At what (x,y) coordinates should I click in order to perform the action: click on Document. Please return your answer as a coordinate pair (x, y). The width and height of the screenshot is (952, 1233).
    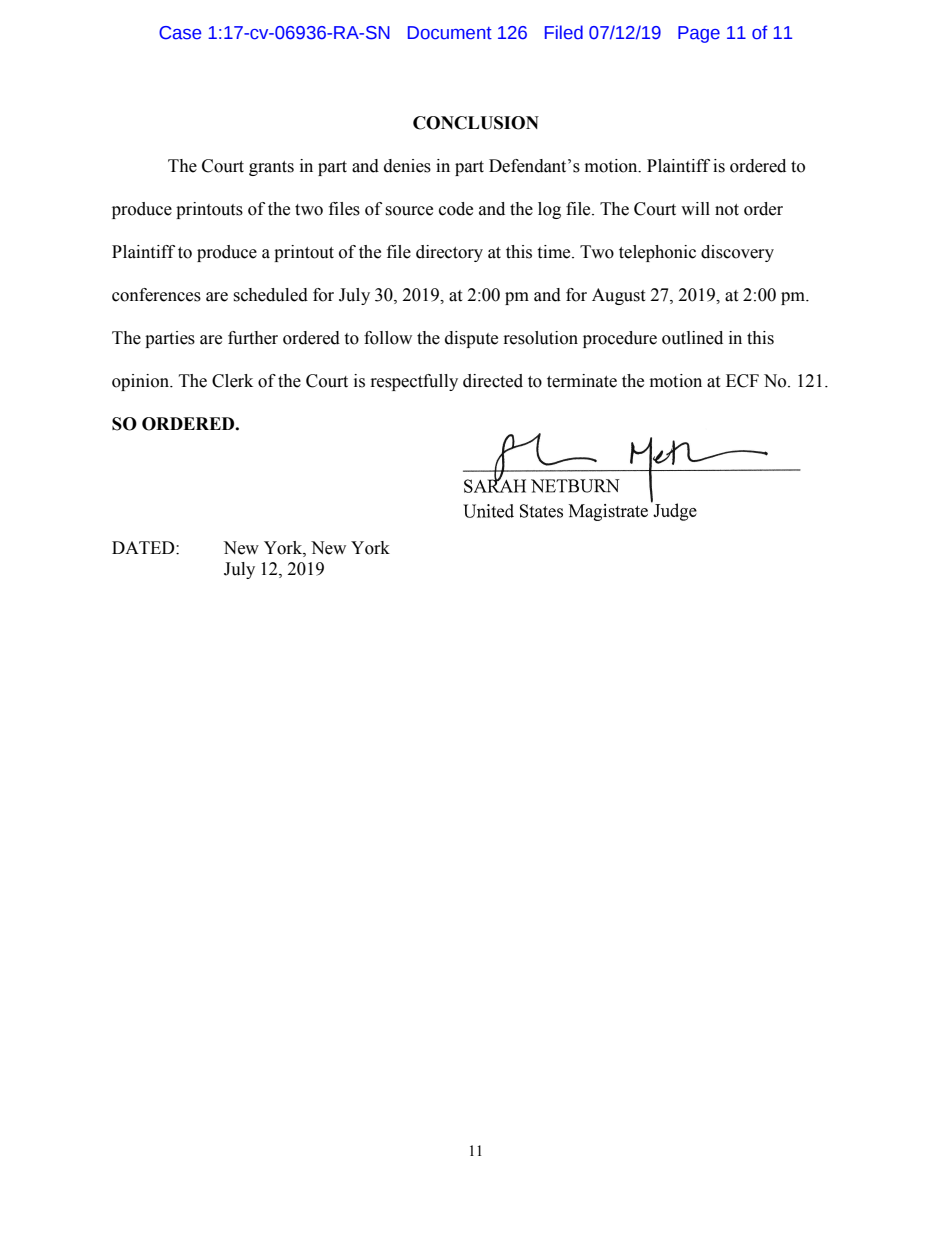
    Looking at the image, I should click on (450, 33).
